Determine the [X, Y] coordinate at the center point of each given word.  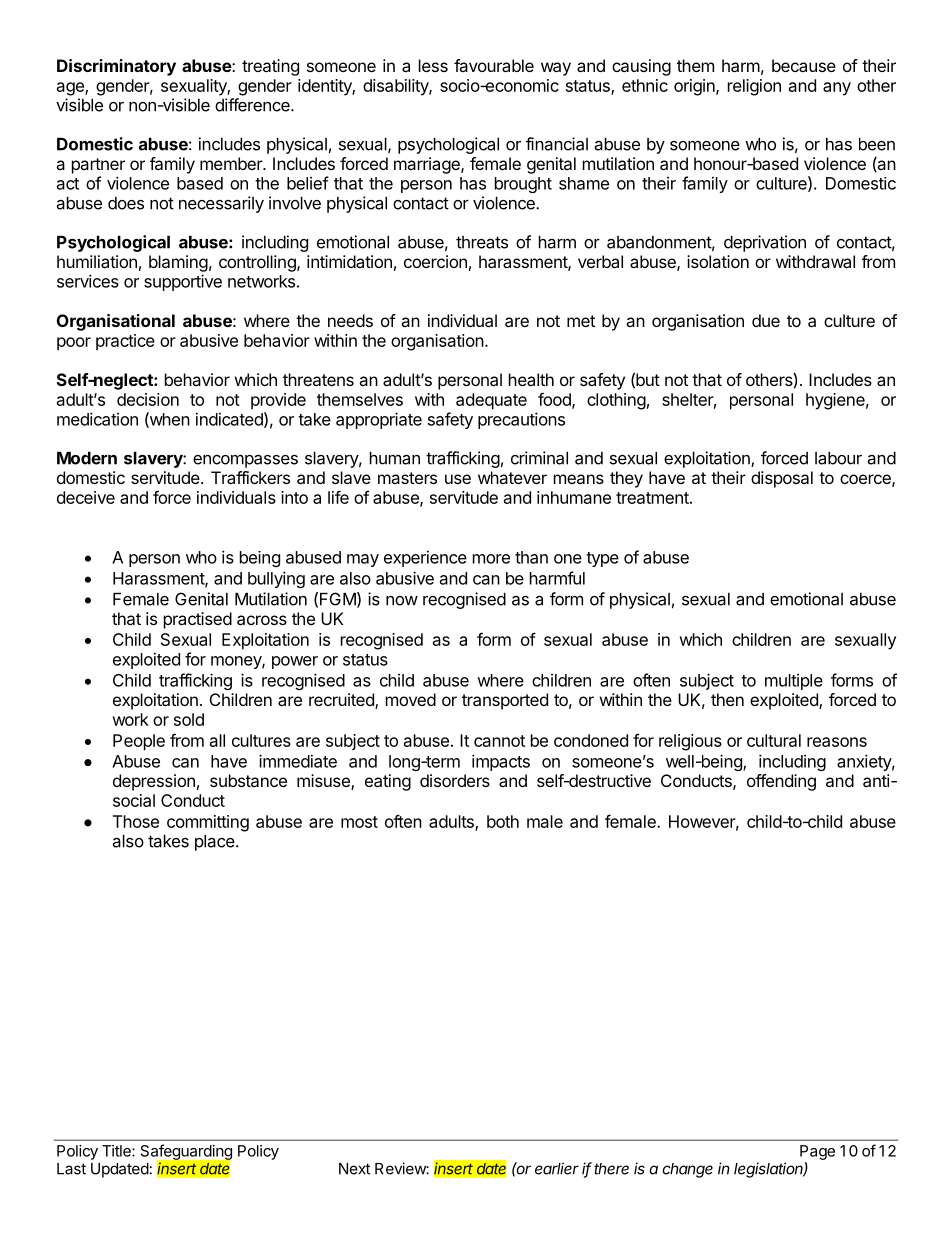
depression [154, 782]
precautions [521, 420]
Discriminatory [116, 67]
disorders [455, 780]
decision [148, 399]
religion [754, 87]
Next [354, 1169]
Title [117, 1151]
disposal [782, 479]
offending [781, 782]
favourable [494, 65]
